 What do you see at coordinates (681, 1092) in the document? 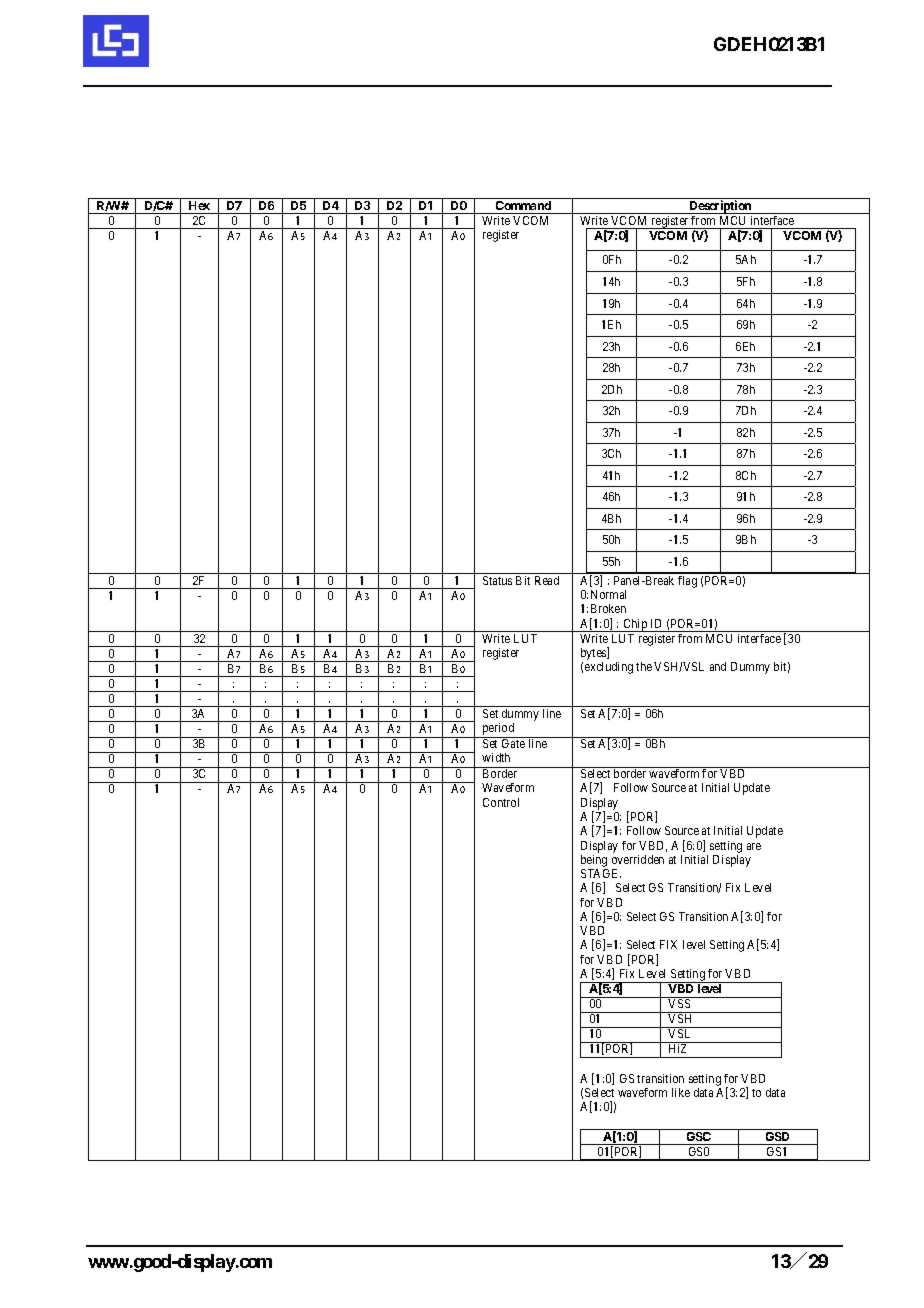
I see `like` at bounding box center [681, 1092].
